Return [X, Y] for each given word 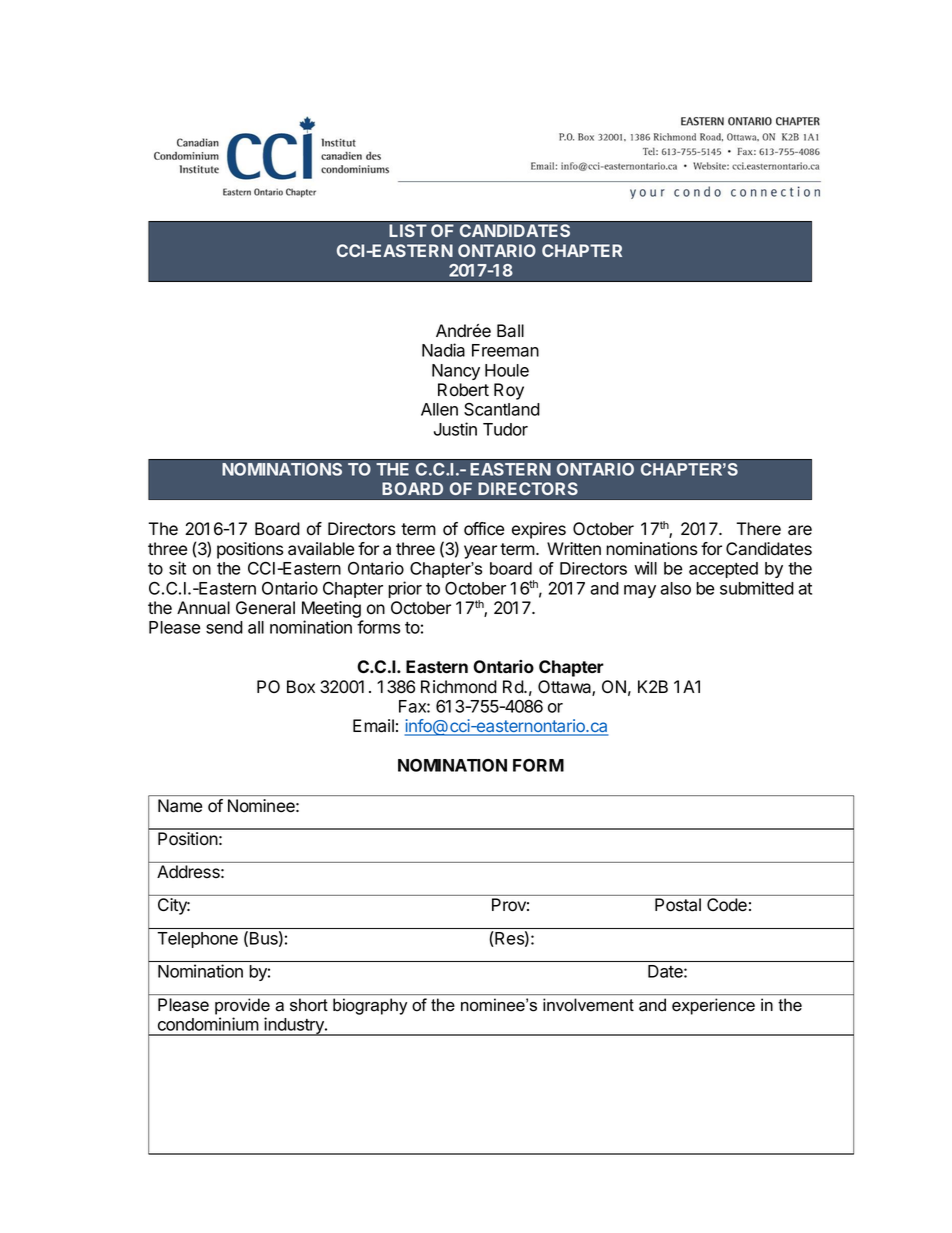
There [758, 529]
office [484, 529]
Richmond [459, 687]
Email [373, 726]
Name [180, 805]
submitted [757, 588]
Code [727, 904]
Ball [510, 331]
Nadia [443, 350]
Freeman [505, 350]
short [309, 1004]
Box [301, 687]
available [321, 549]
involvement [588, 1004]
